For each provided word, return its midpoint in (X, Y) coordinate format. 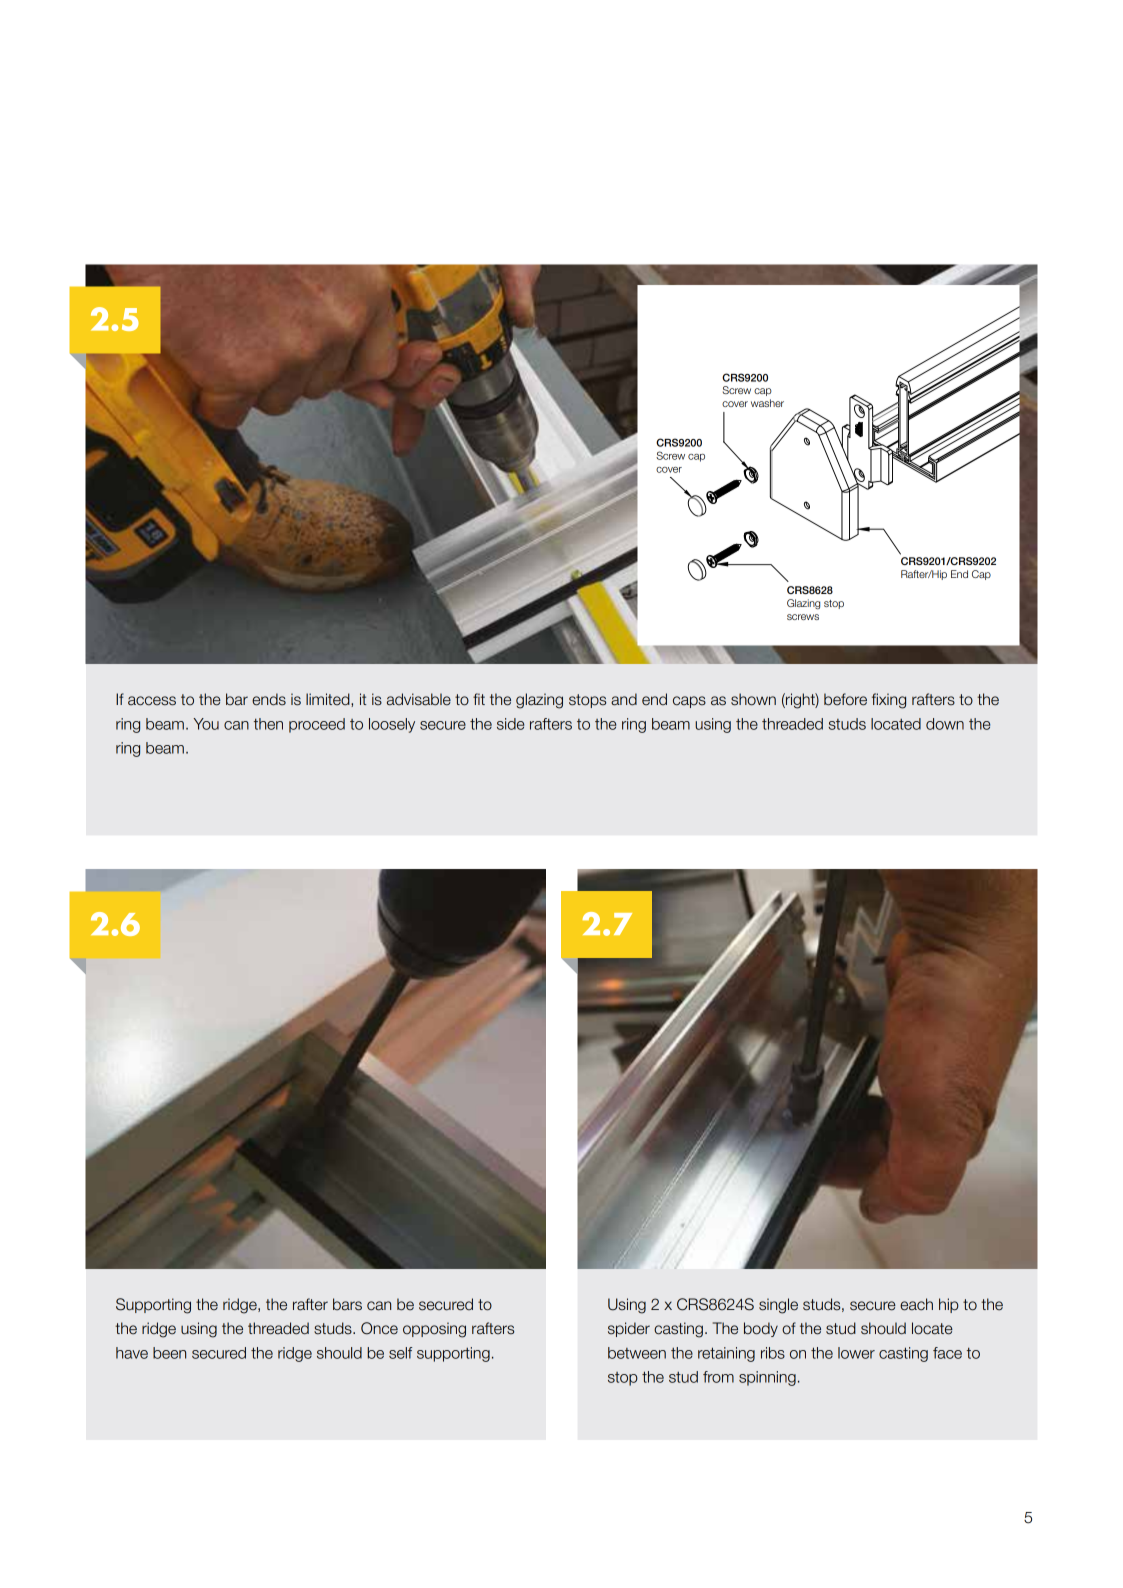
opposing (434, 1330)
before (845, 699)
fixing (889, 701)
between (637, 1353)
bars (347, 1304)
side (510, 724)
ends (269, 699)
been (169, 1353)
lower (856, 1353)
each (916, 1304)
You (206, 724)
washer (767, 403)
